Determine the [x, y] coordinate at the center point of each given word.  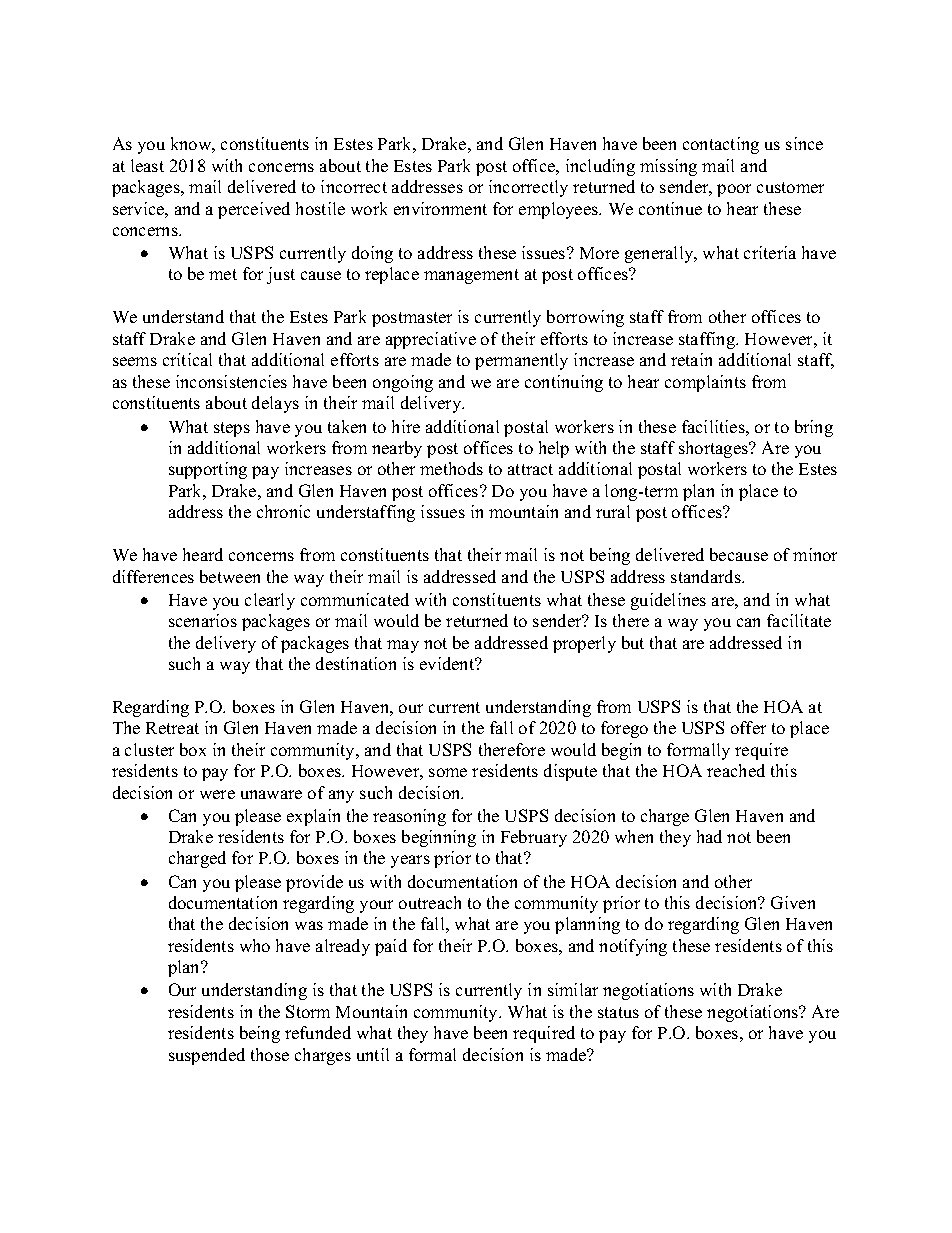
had [709, 836]
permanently [521, 361]
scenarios [203, 620]
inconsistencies [231, 381]
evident [448, 663]
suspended [207, 1056]
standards [707, 576]
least [147, 165]
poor [734, 190]
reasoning [409, 817]
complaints [705, 383]
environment [440, 208]
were [217, 794]
